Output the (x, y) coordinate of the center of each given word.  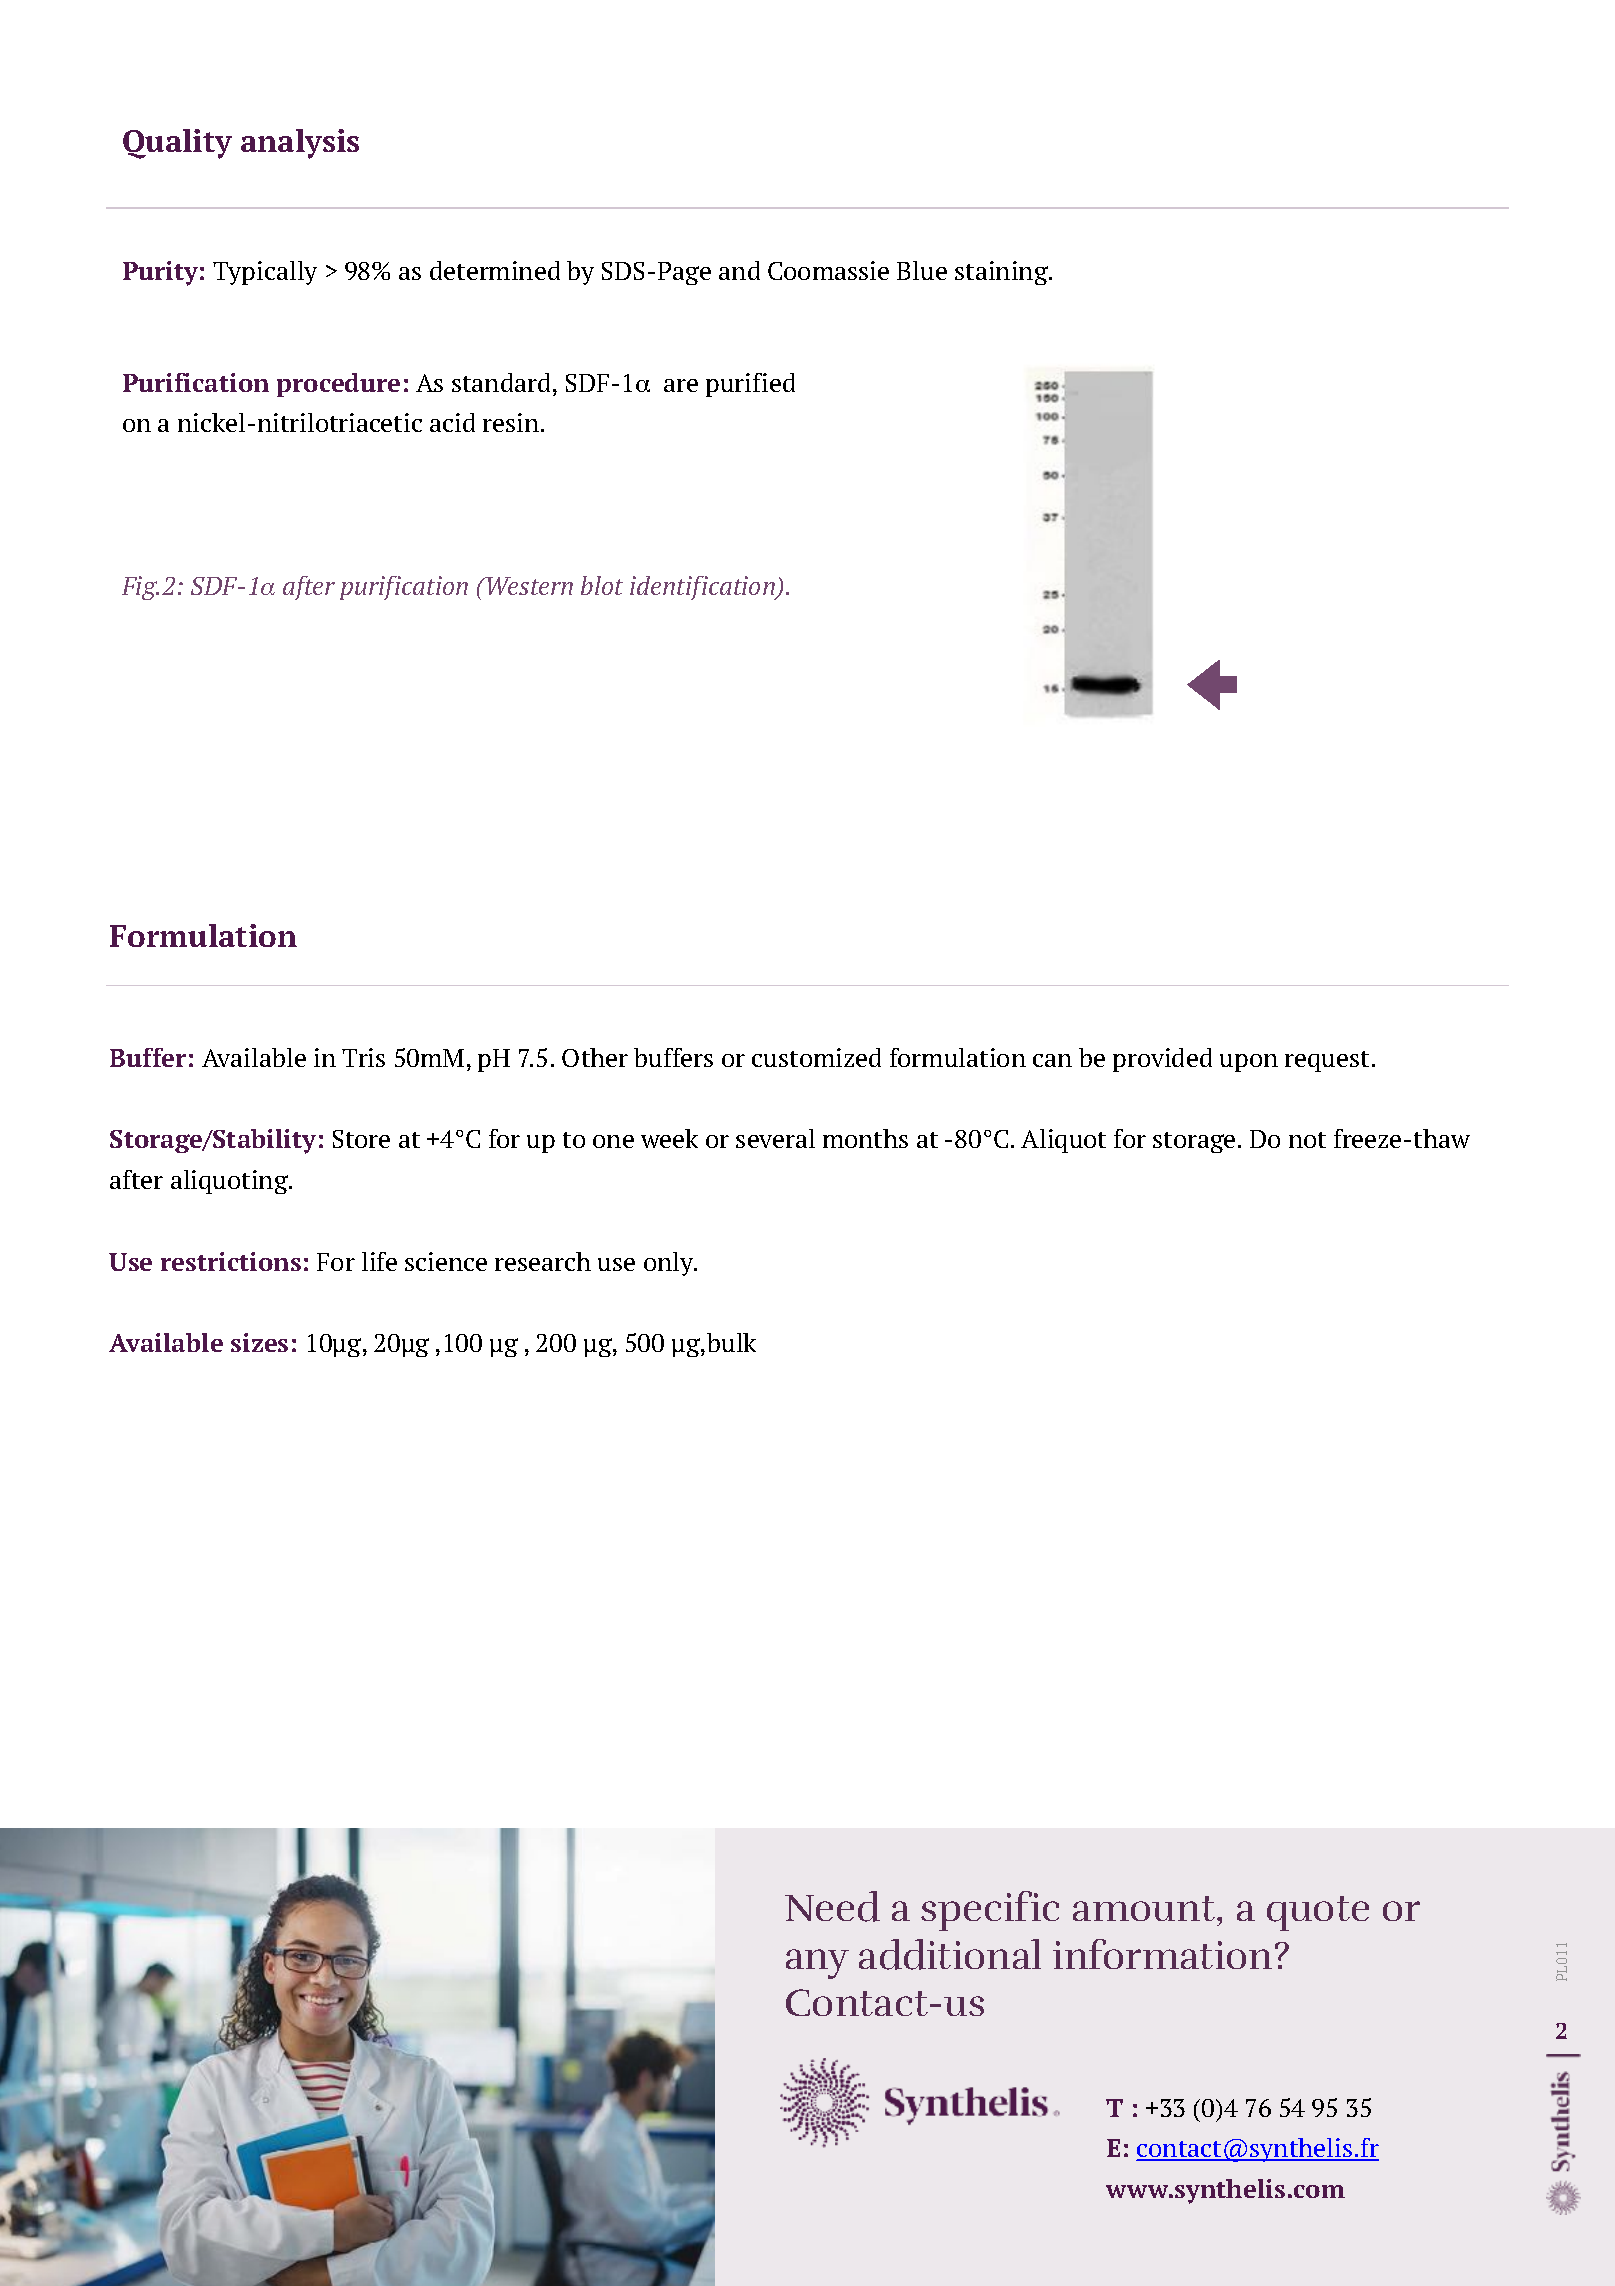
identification (703, 588)
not (1307, 1140)
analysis (300, 144)
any (817, 1964)
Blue (922, 270)
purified (750, 385)
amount (1144, 1908)
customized (816, 1057)
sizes (259, 1342)
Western (529, 586)
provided (1162, 1060)
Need (832, 1906)
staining (1003, 273)
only (670, 1264)
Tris (363, 1057)
